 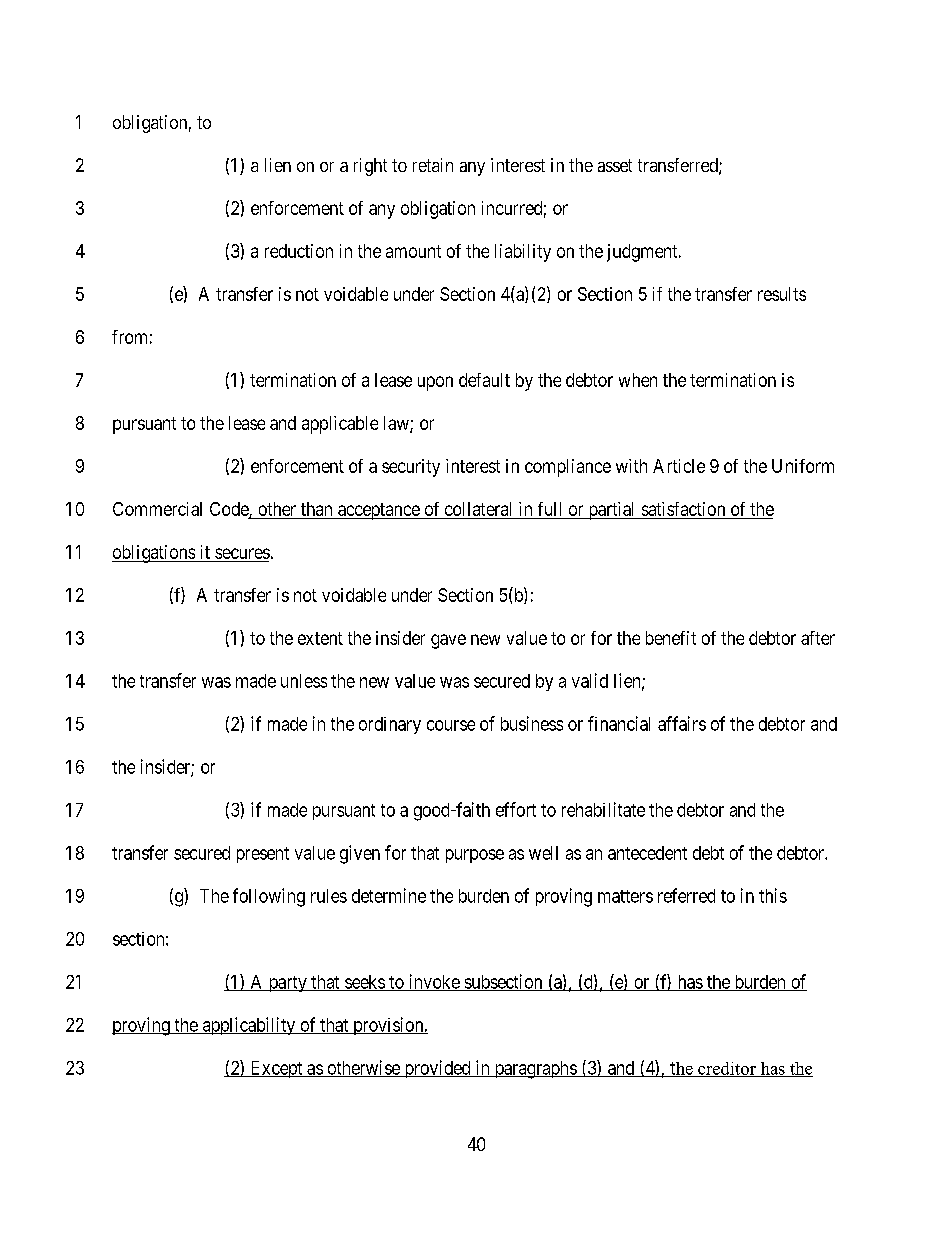 What do you see at coordinates (478, 509) in the document?
I see `collateral` at bounding box center [478, 509].
